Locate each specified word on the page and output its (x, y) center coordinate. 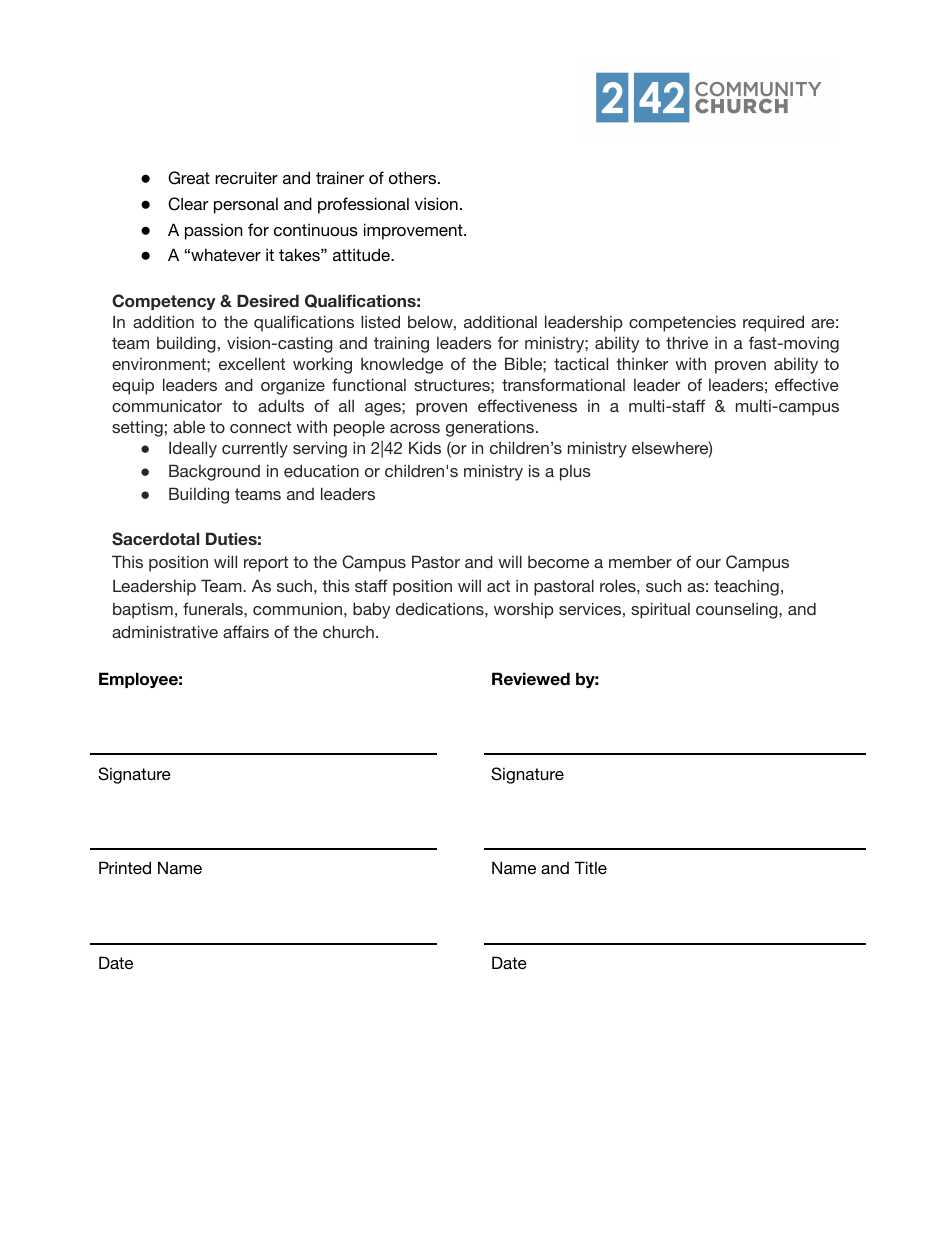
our (708, 563)
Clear (188, 204)
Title (590, 867)
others (414, 177)
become (558, 562)
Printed (125, 867)
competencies (682, 324)
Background (214, 472)
